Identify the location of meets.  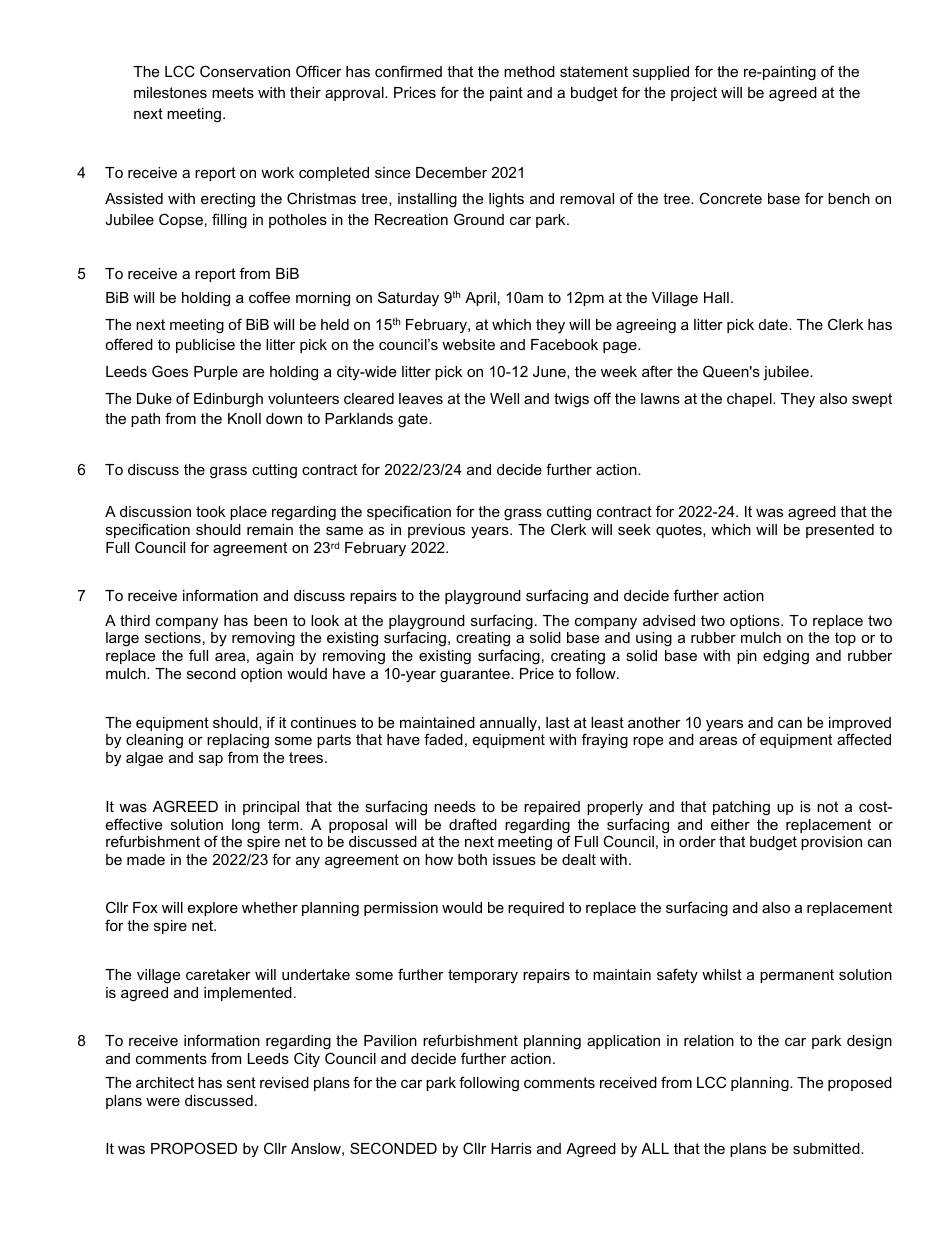
(233, 92).
